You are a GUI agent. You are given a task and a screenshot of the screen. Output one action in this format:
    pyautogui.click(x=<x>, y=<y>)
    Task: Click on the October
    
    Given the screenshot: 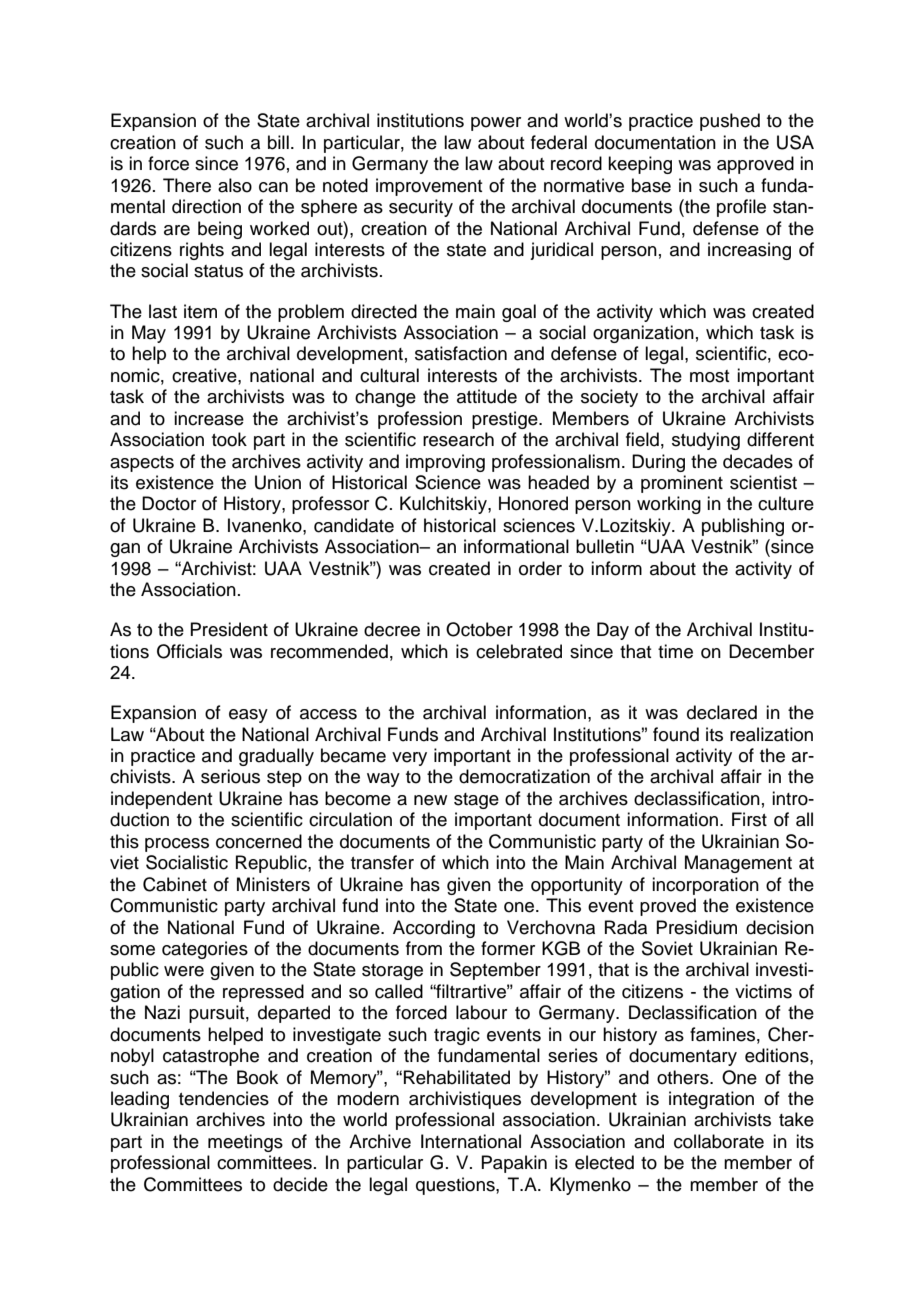 What is the action you would take?
    pyautogui.click(x=479, y=629)
